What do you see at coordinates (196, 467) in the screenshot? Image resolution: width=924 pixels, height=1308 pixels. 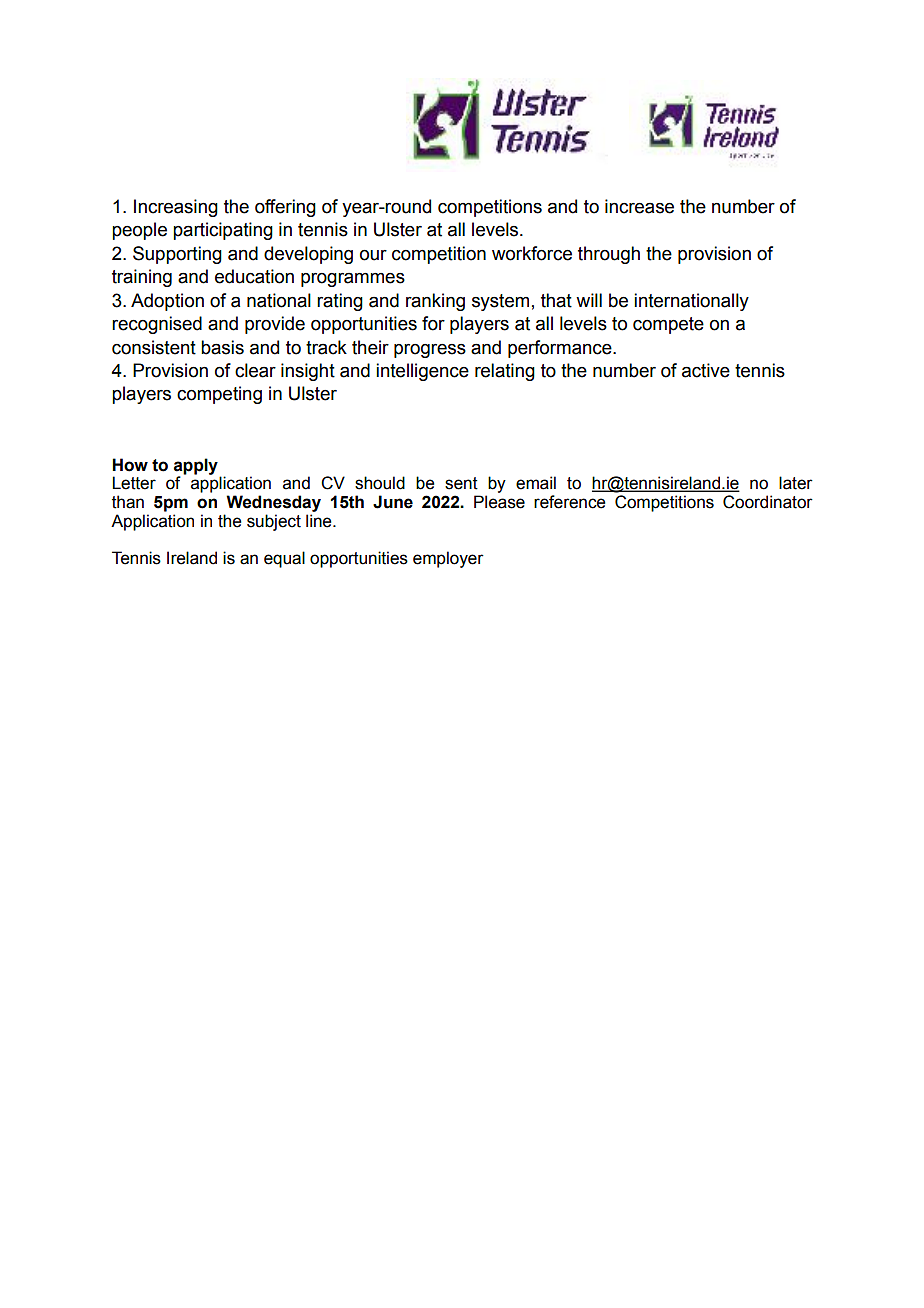 I see `apply` at bounding box center [196, 467].
